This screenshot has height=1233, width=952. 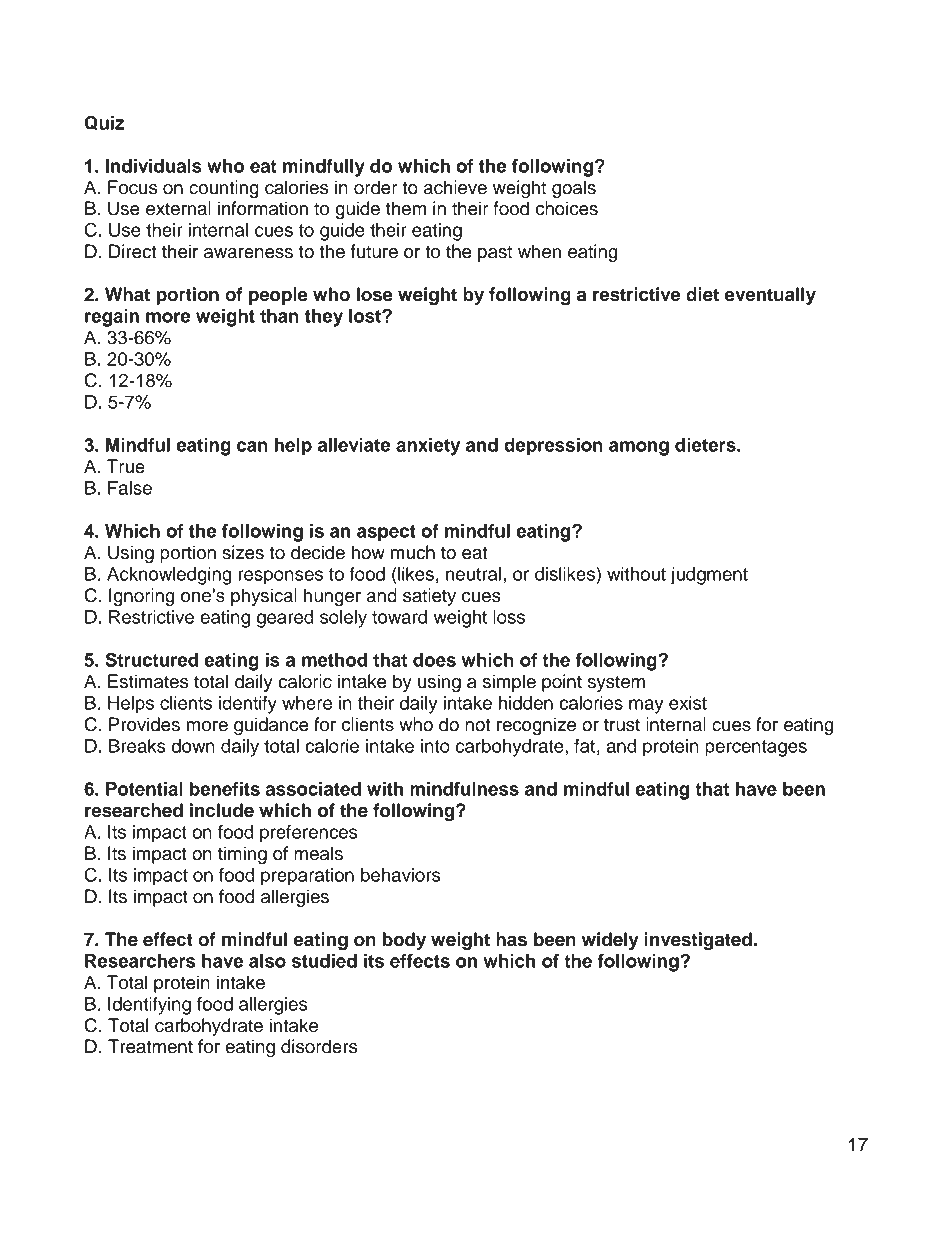 I want to click on Individuals, so click(x=154, y=166).
